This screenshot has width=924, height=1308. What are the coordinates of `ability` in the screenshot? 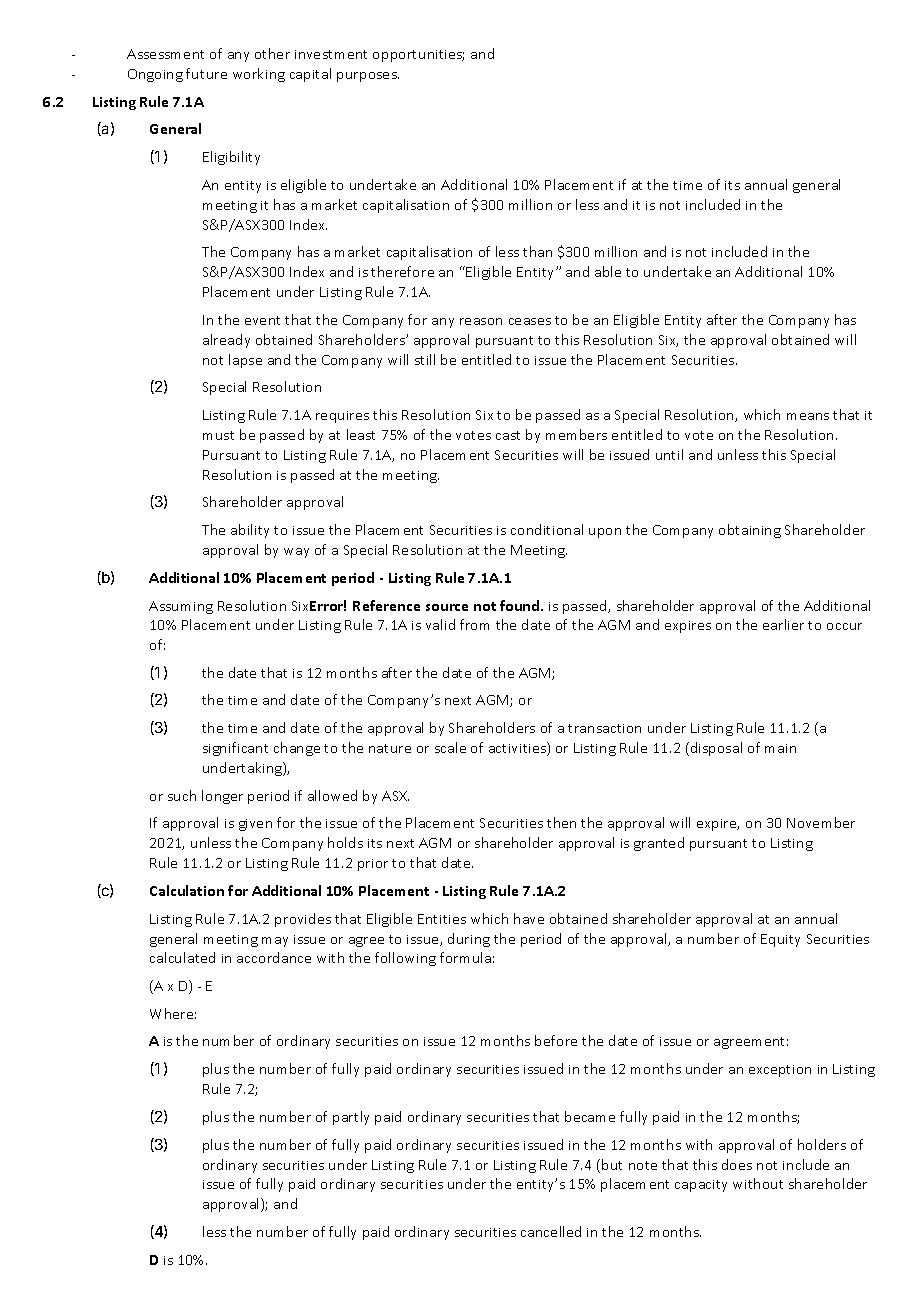 It's located at (250, 531).
